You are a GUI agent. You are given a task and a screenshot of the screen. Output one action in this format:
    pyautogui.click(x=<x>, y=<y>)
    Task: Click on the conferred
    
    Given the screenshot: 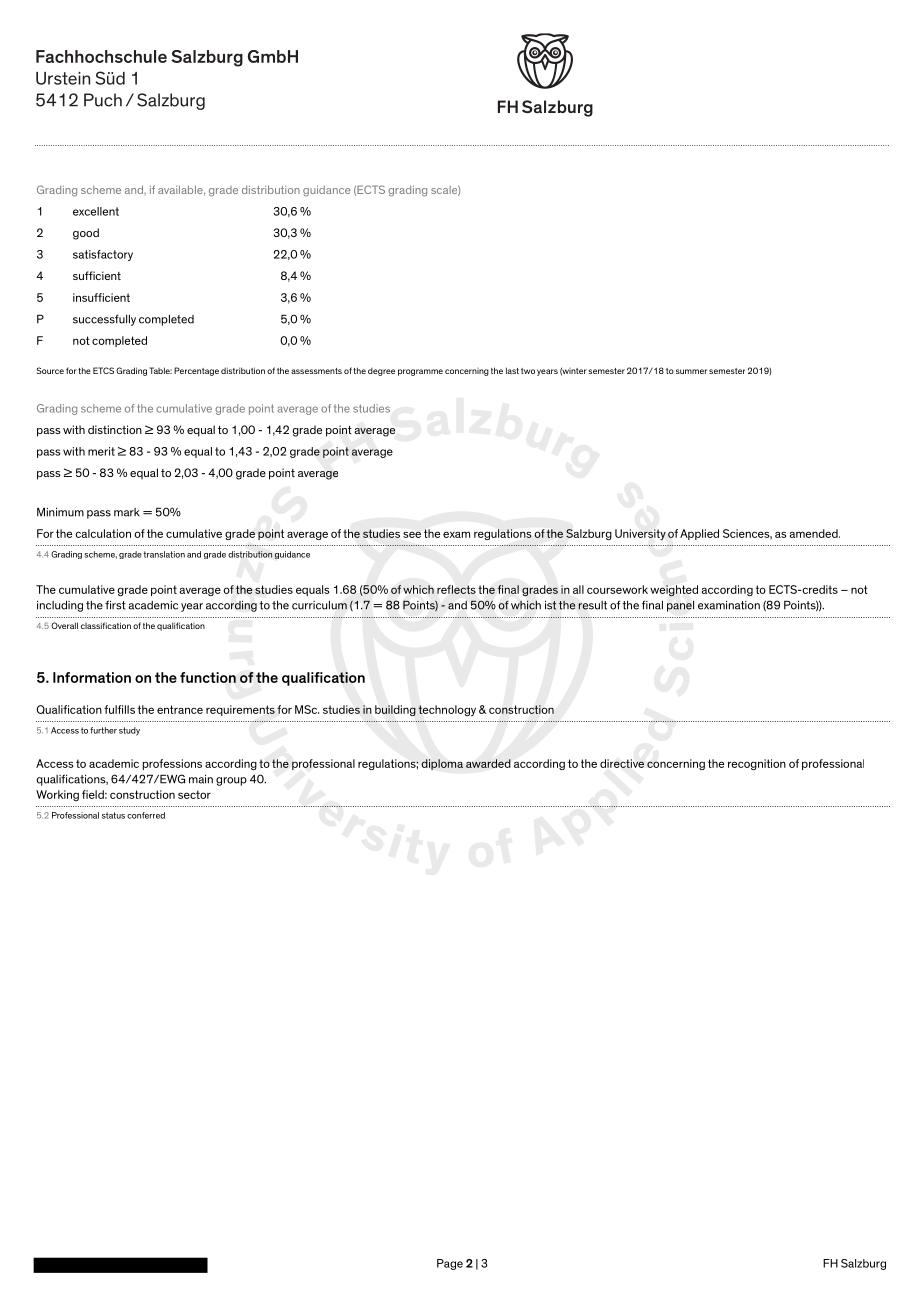 What is the action you would take?
    pyautogui.click(x=146, y=815)
